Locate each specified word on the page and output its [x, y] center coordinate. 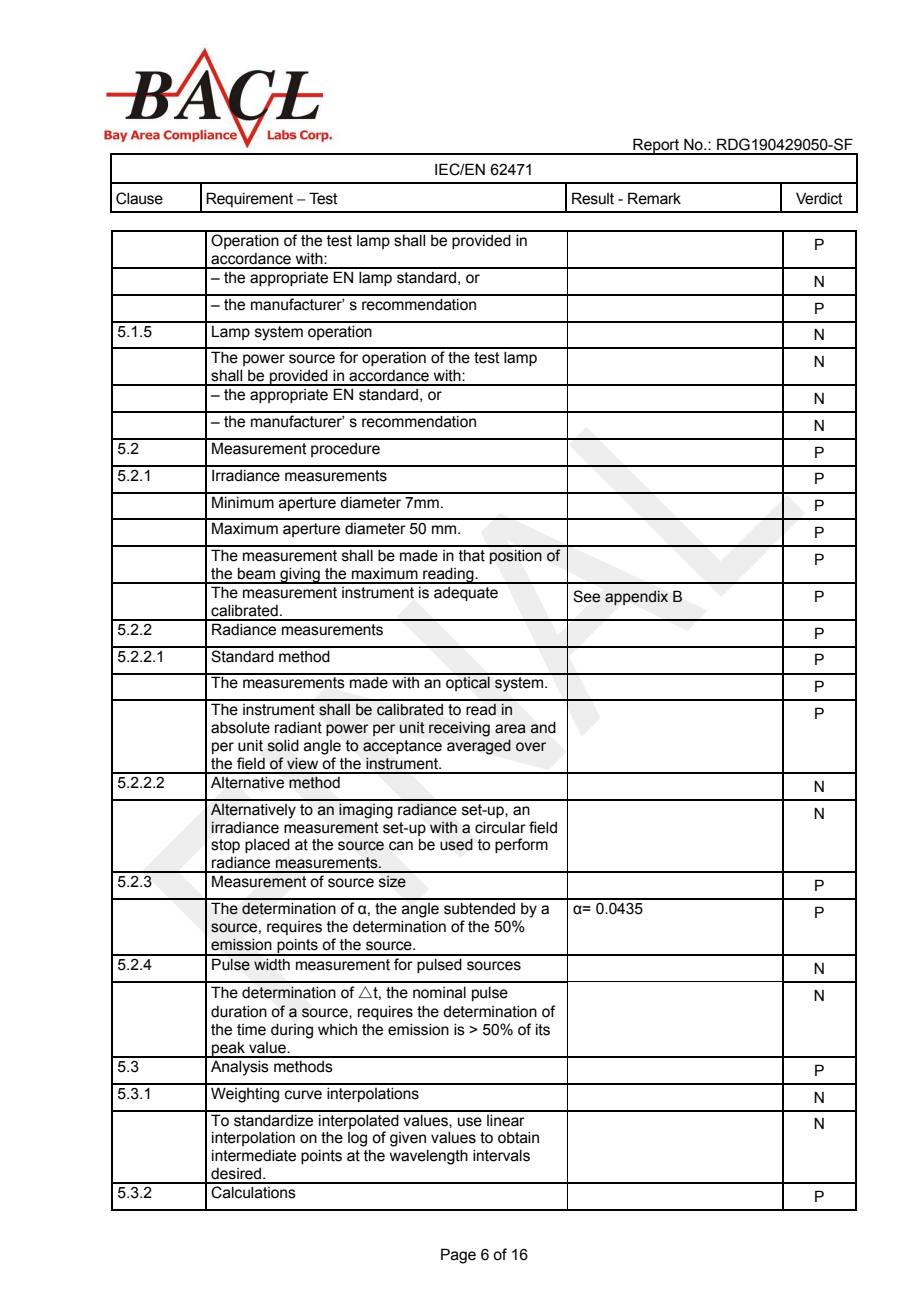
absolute [240, 728]
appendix [636, 598]
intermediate [254, 1156]
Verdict [819, 198]
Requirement [249, 199]
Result [593, 198]
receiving [459, 729]
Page [458, 1256]
